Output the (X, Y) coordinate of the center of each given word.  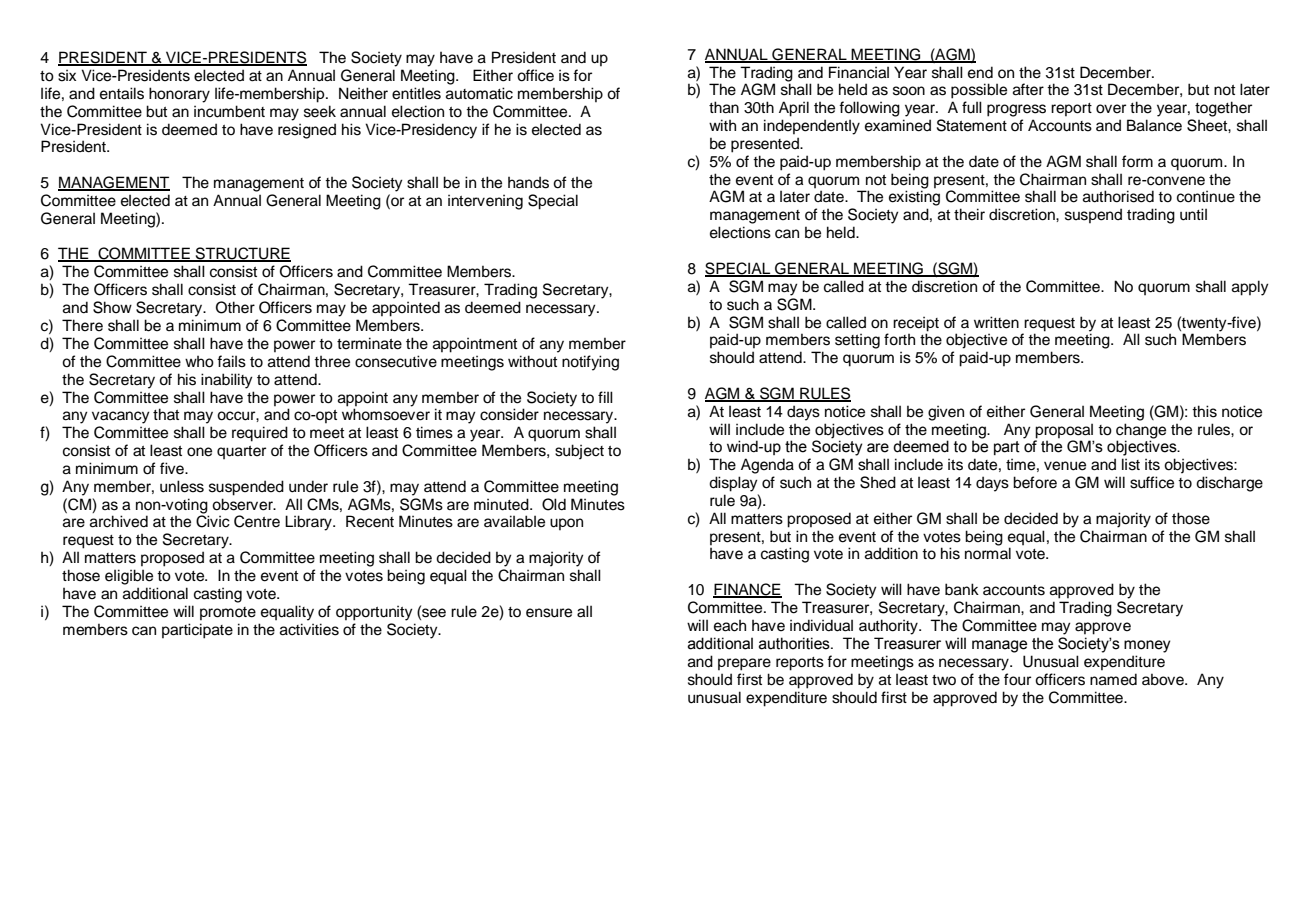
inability (227, 381)
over (1111, 109)
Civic (213, 520)
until (1193, 214)
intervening (485, 202)
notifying (590, 363)
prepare (744, 664)
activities (309, 629)
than (724, 107)
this (1204, 411)
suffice (1152, 482)
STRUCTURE (242, 254)
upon (566, 524)
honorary (179, 95)
